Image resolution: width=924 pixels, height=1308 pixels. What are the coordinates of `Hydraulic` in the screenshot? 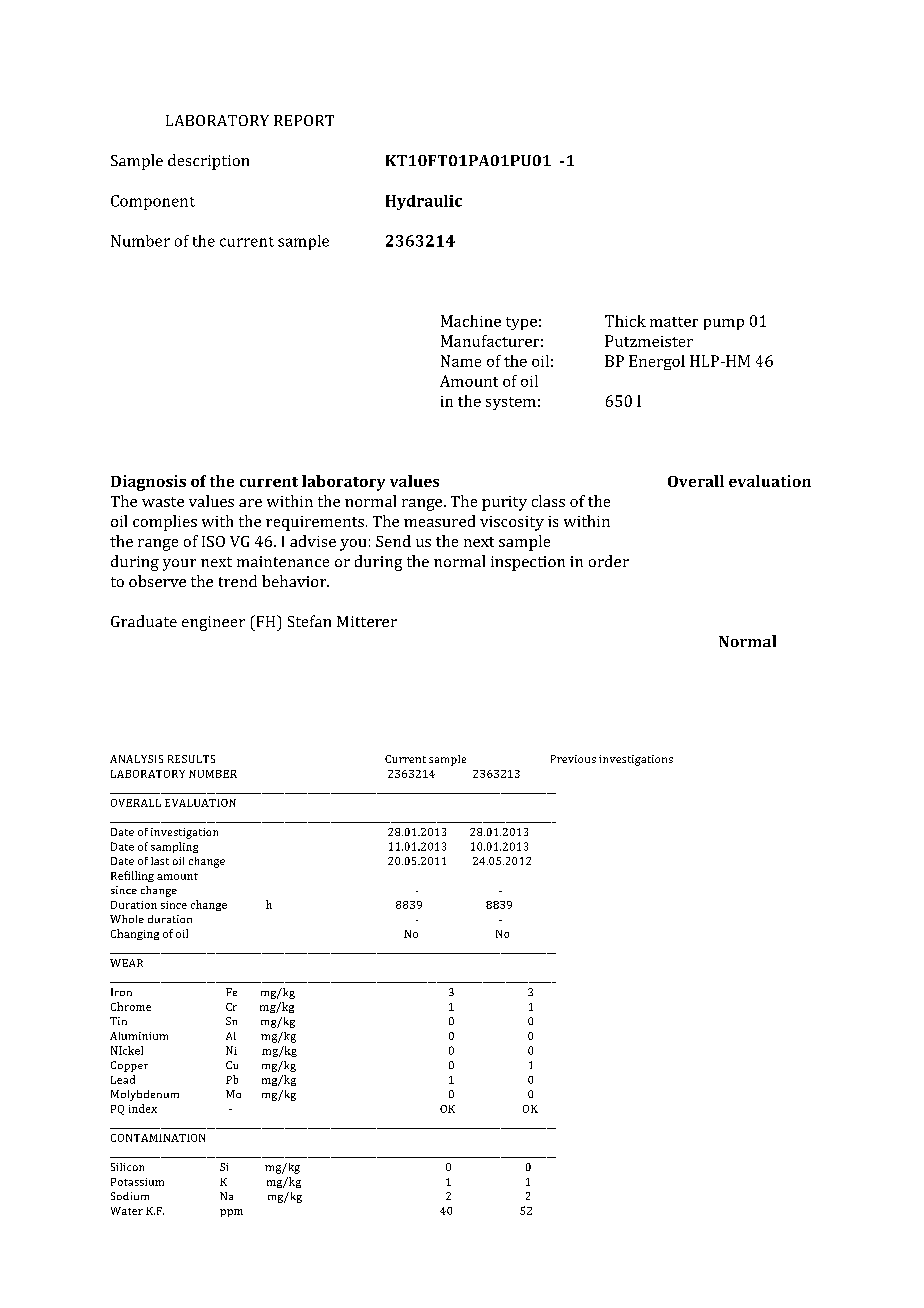 It's located at (424, 202).
